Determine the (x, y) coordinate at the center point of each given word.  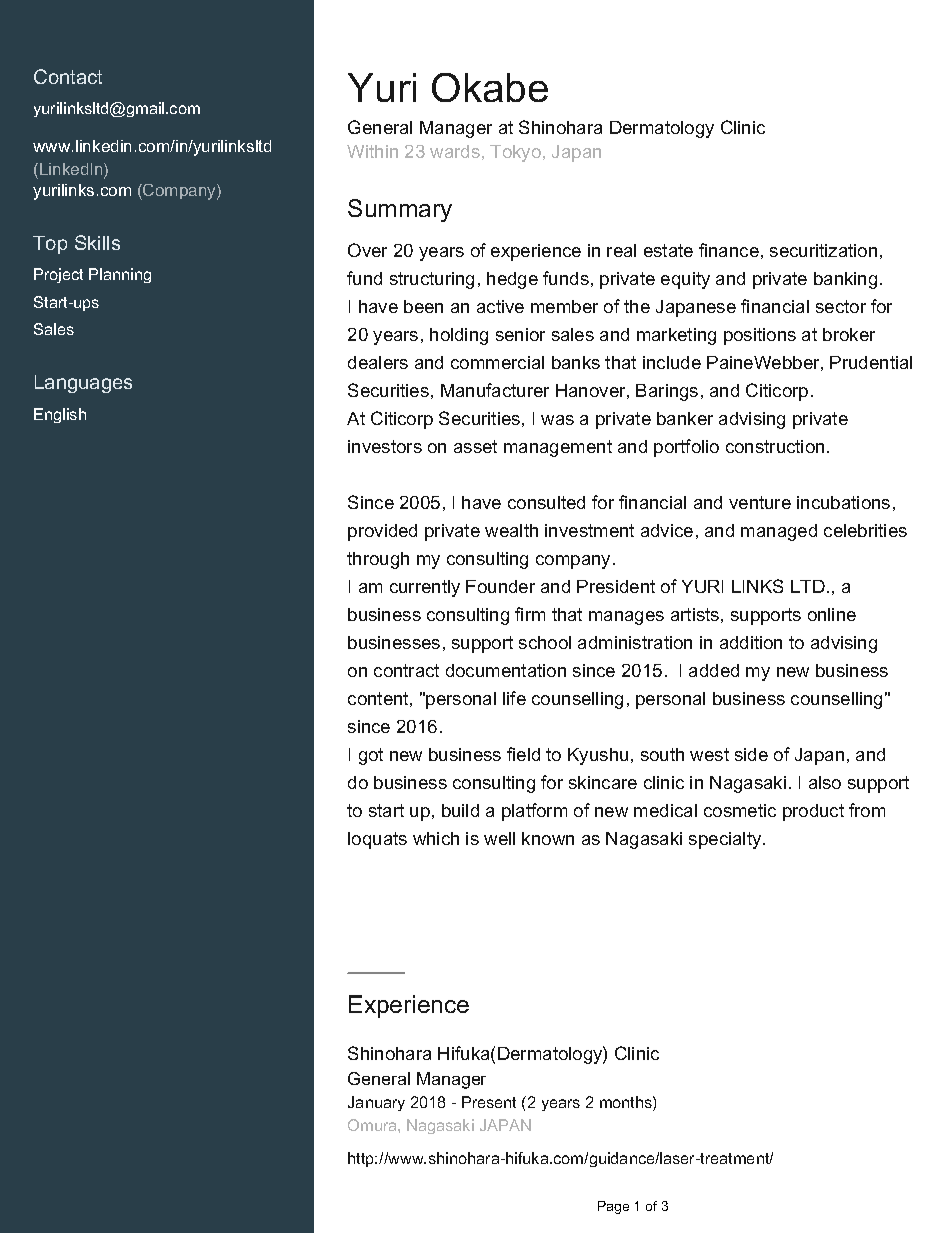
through (378, 560)
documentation (506, 670)
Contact (68, 76)
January (376, 1103)
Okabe (490, 87)
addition (751, 642)
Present (489, 1102)
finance (729, 250)
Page (613, 1207)
